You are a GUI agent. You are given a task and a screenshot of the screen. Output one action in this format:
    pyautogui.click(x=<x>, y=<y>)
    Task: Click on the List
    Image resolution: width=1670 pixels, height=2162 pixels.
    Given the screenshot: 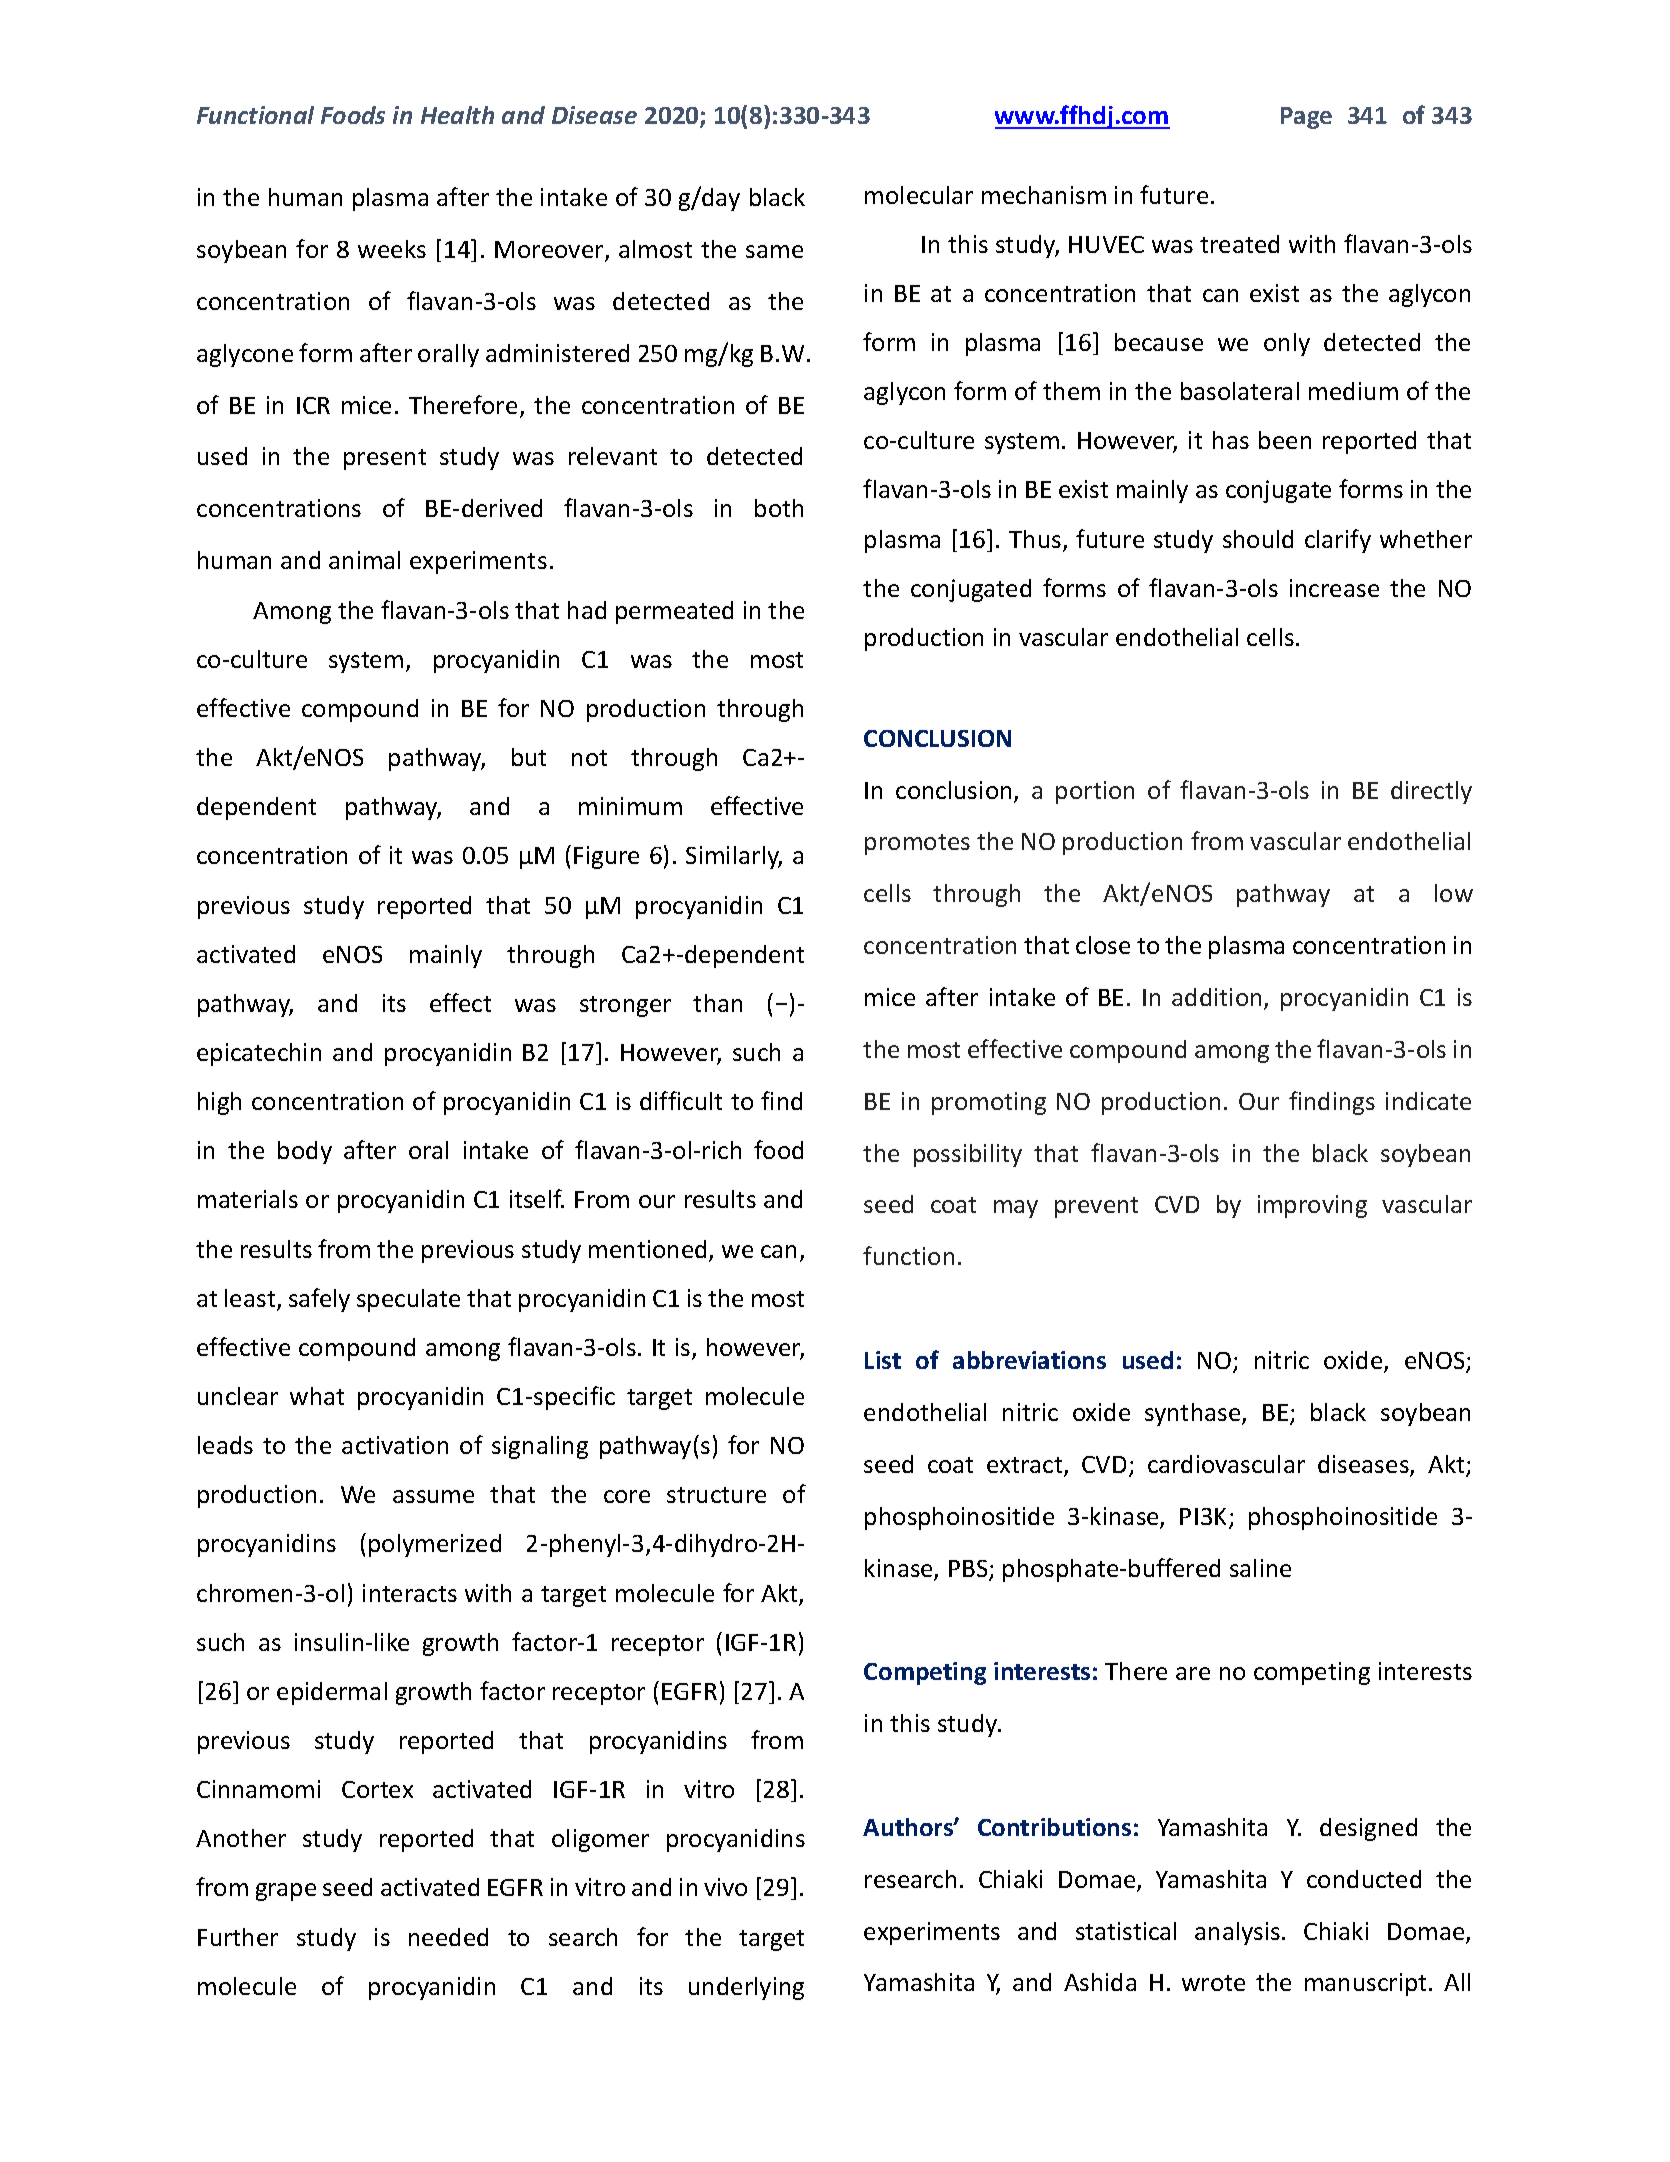 What is the action you would take?
    pyautogui.click(x=883, y=1360)
